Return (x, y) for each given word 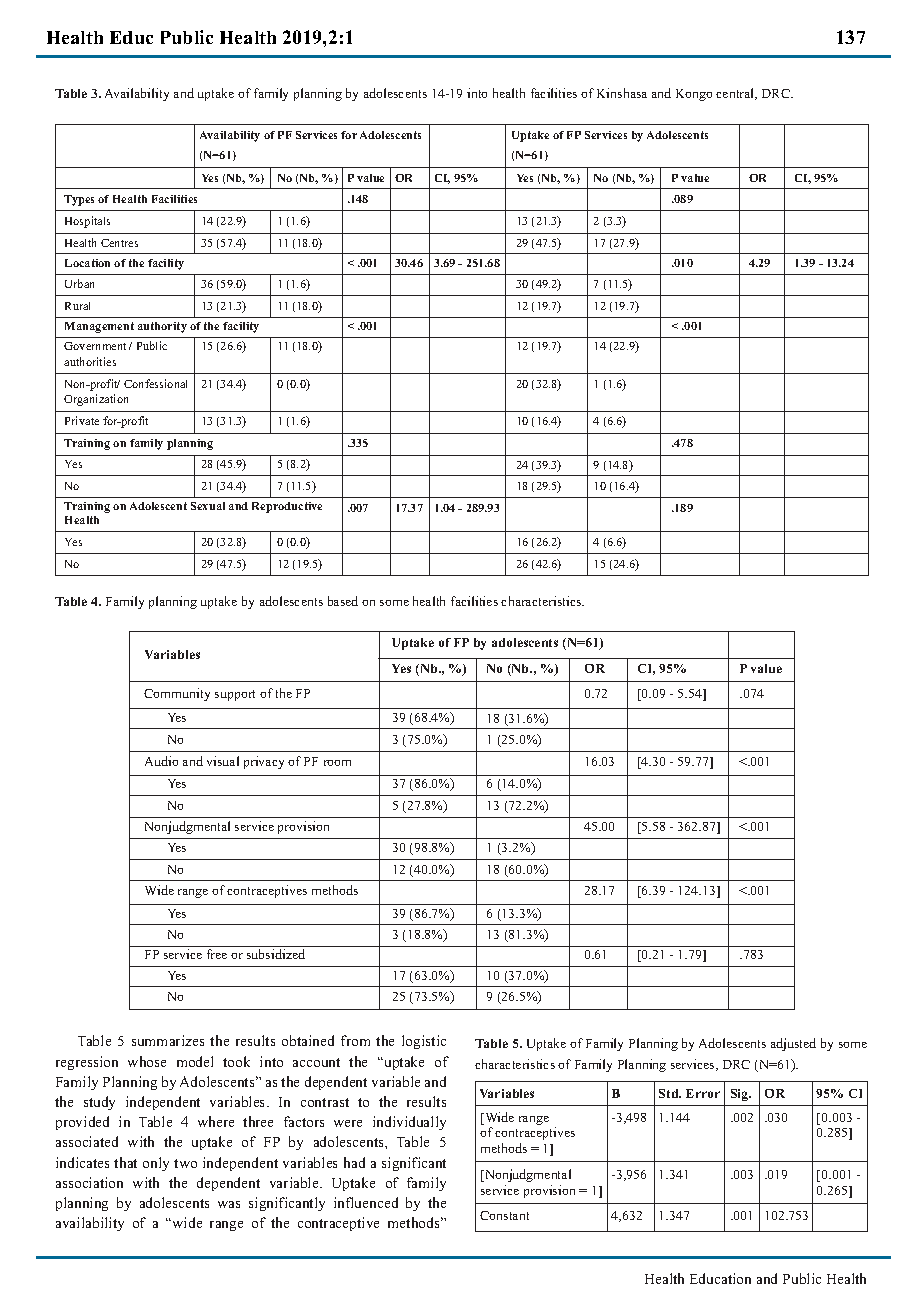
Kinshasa (622, 93)
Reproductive (287, 507)
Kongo (694, 95)
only (156, 1164)
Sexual (208, 506)
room (337, 763)
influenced (366, 1202)
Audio (161, 761)
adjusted (793, 1044)
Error (703, 1093)
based (343, 601)
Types (79, 200)
